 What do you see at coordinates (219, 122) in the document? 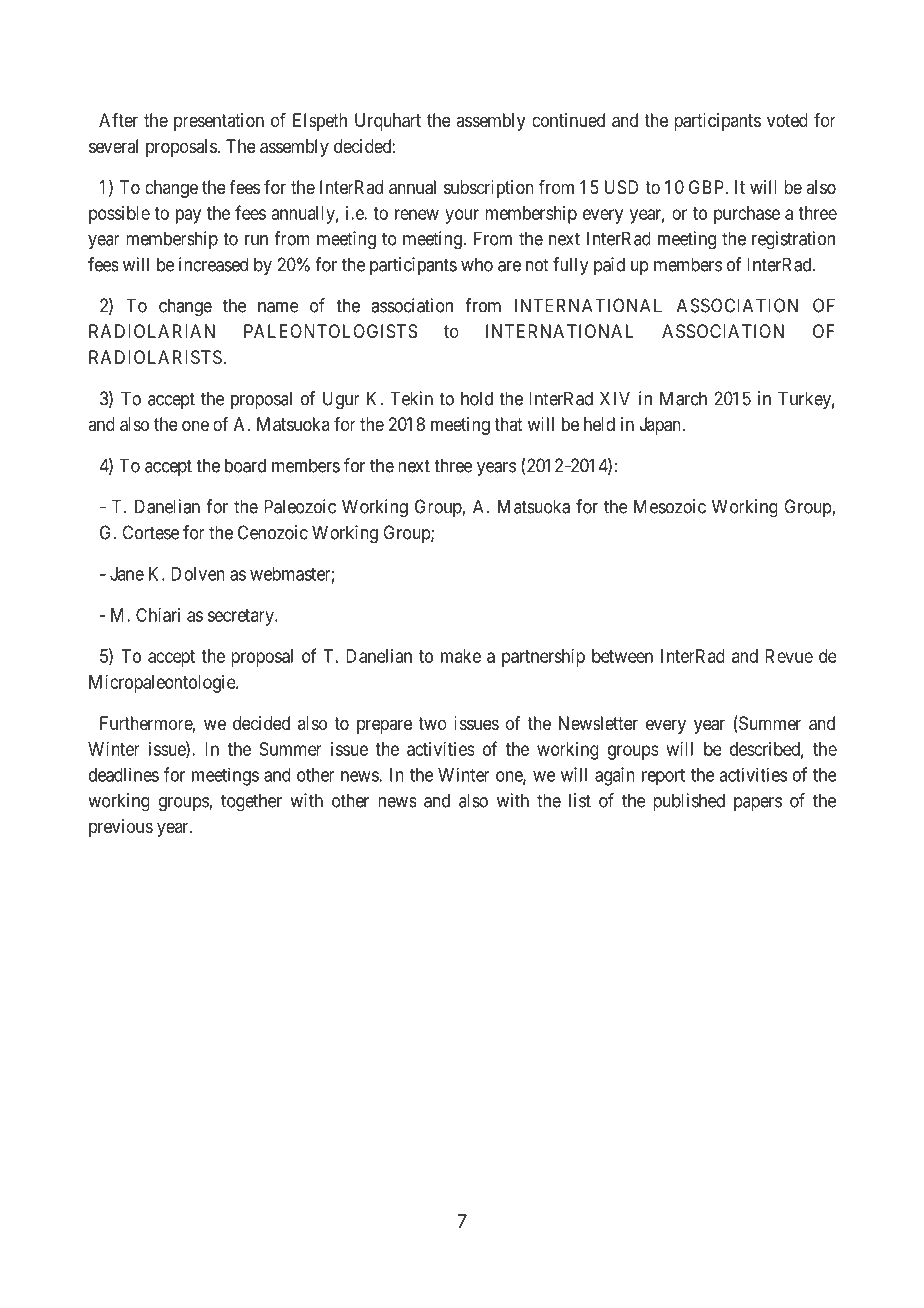
I see `presentation` at bounding box center [219, 122].
